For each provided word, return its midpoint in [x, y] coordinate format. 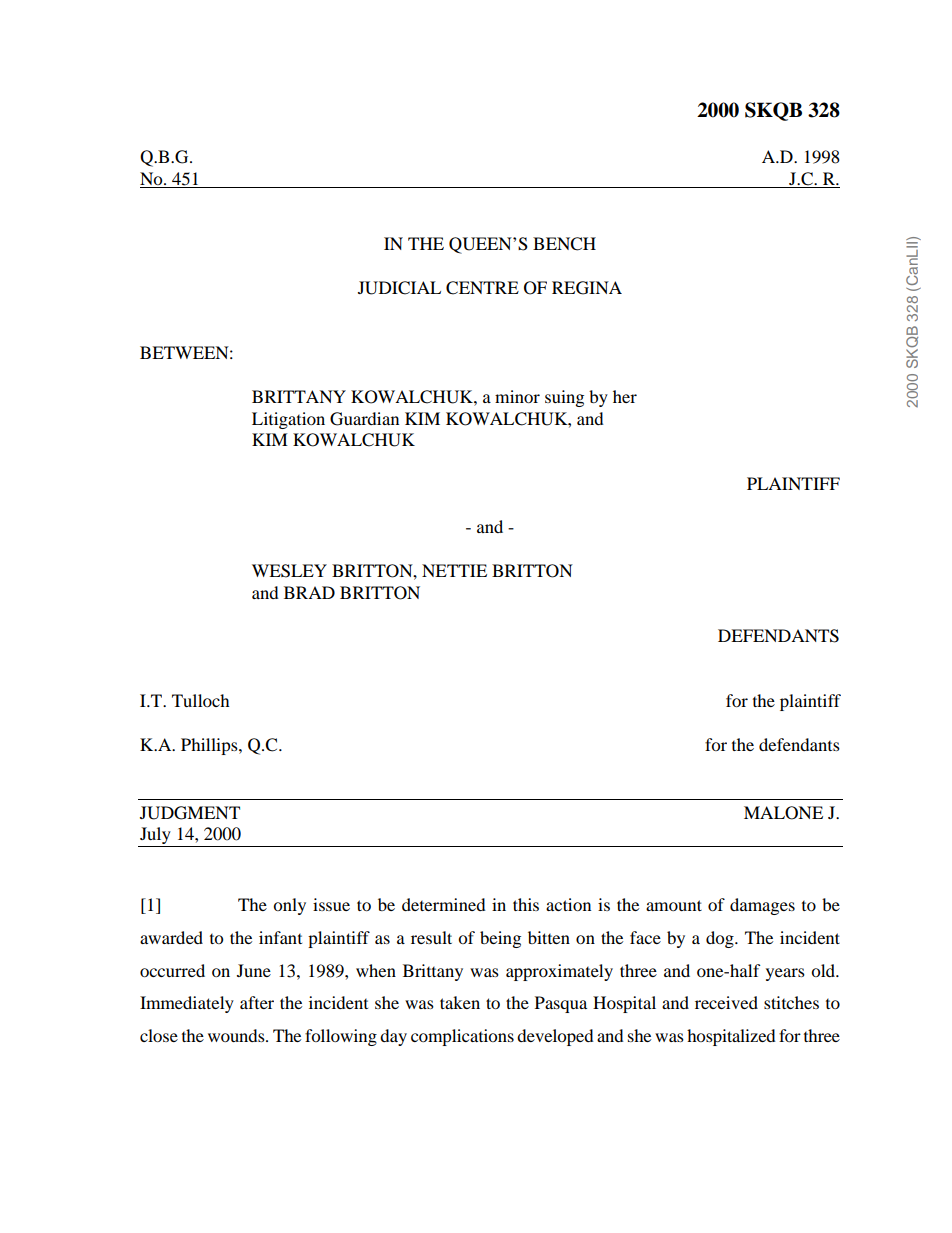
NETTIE [454, 570]
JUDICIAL [399, 288]
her [625, 396]
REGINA [587, 288]
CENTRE [482, 288]
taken [460, 1002]
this [526, 904]
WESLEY [289, 571]
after [257, 1002]
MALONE [783, 813]
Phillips [210, 746]
